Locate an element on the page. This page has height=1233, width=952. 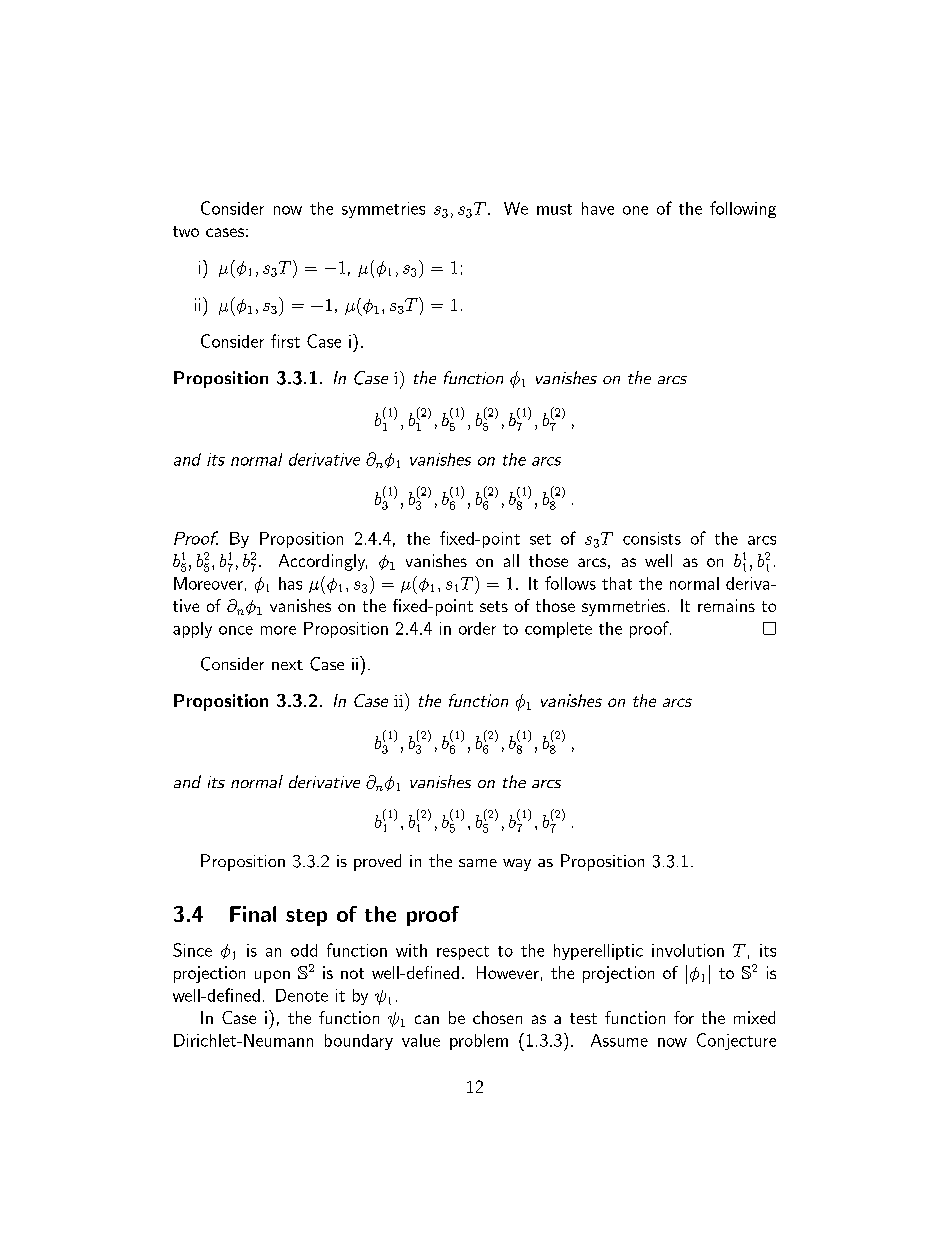
same is located at coordinates (478, 863).
